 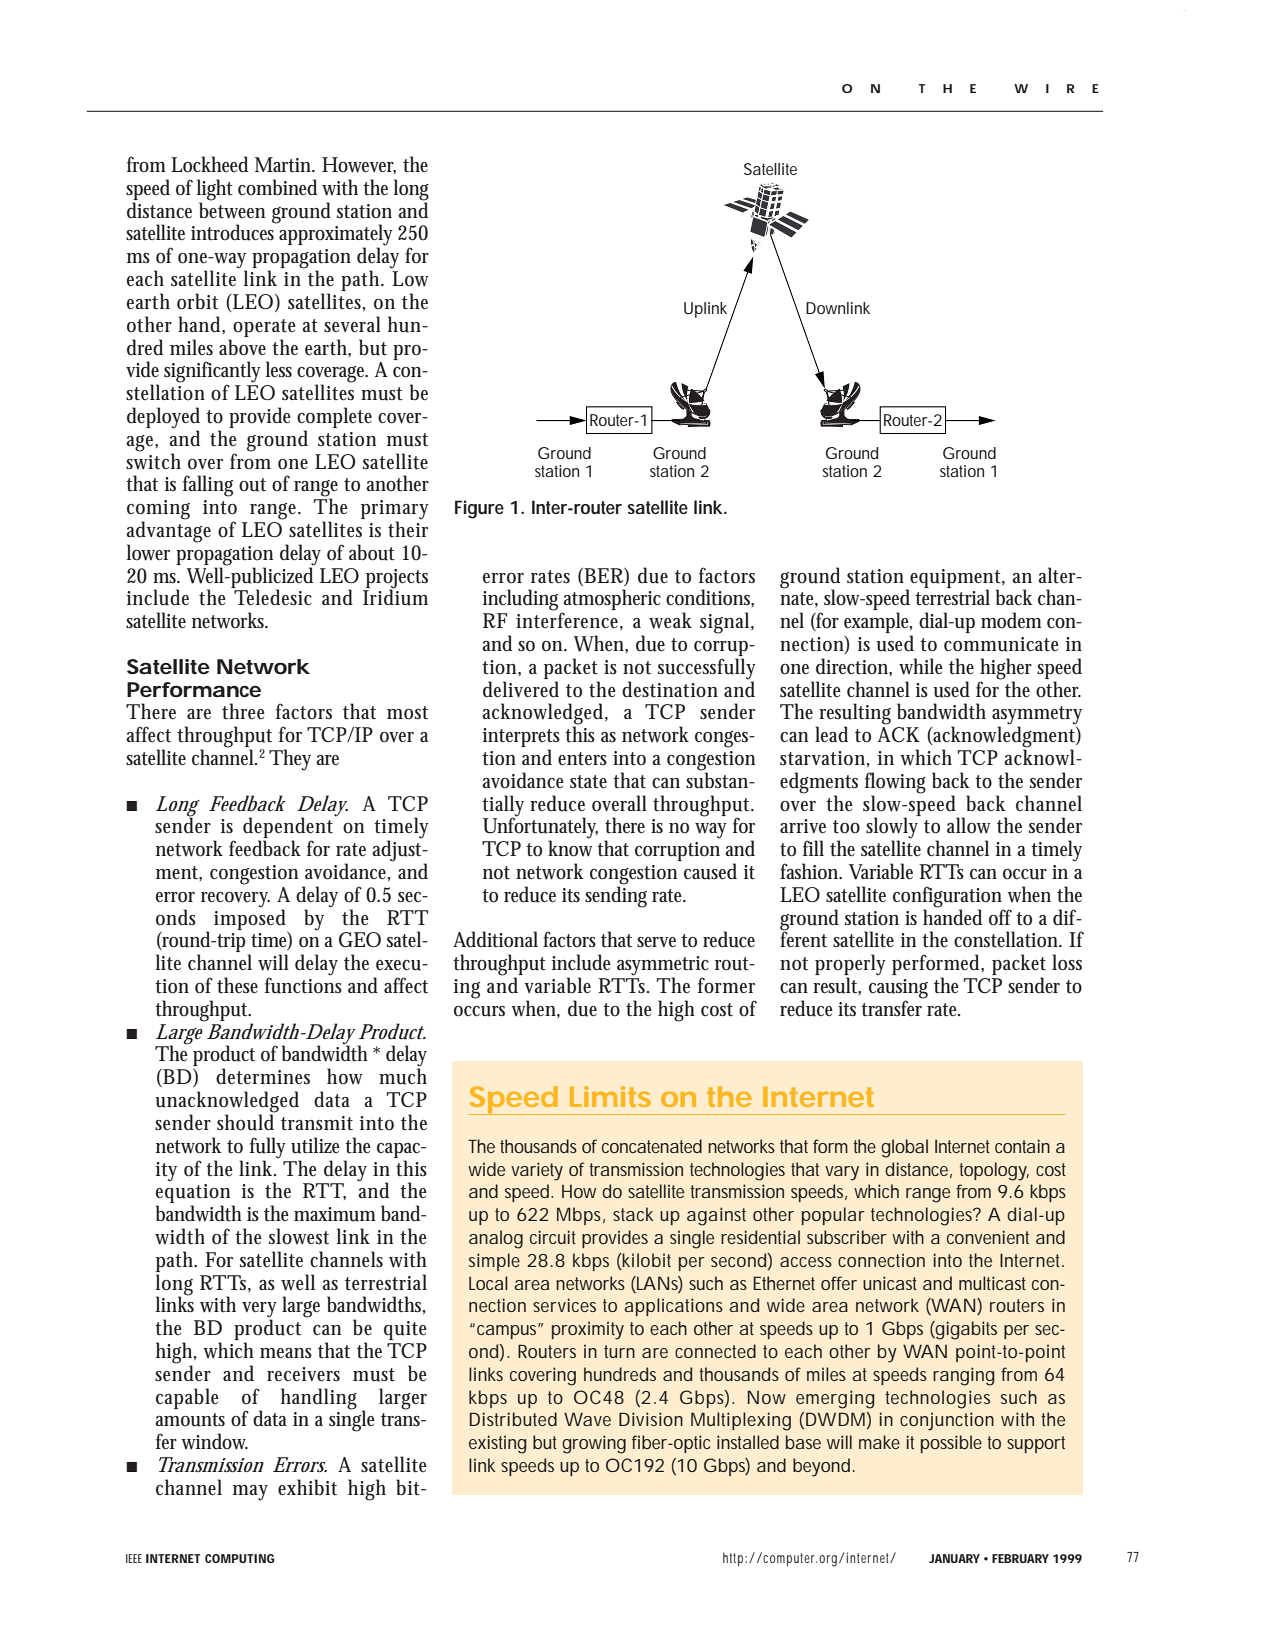 What do you see at coordinates (237, 985) in the document?
I see `these` at bounding box center [237, 985].
